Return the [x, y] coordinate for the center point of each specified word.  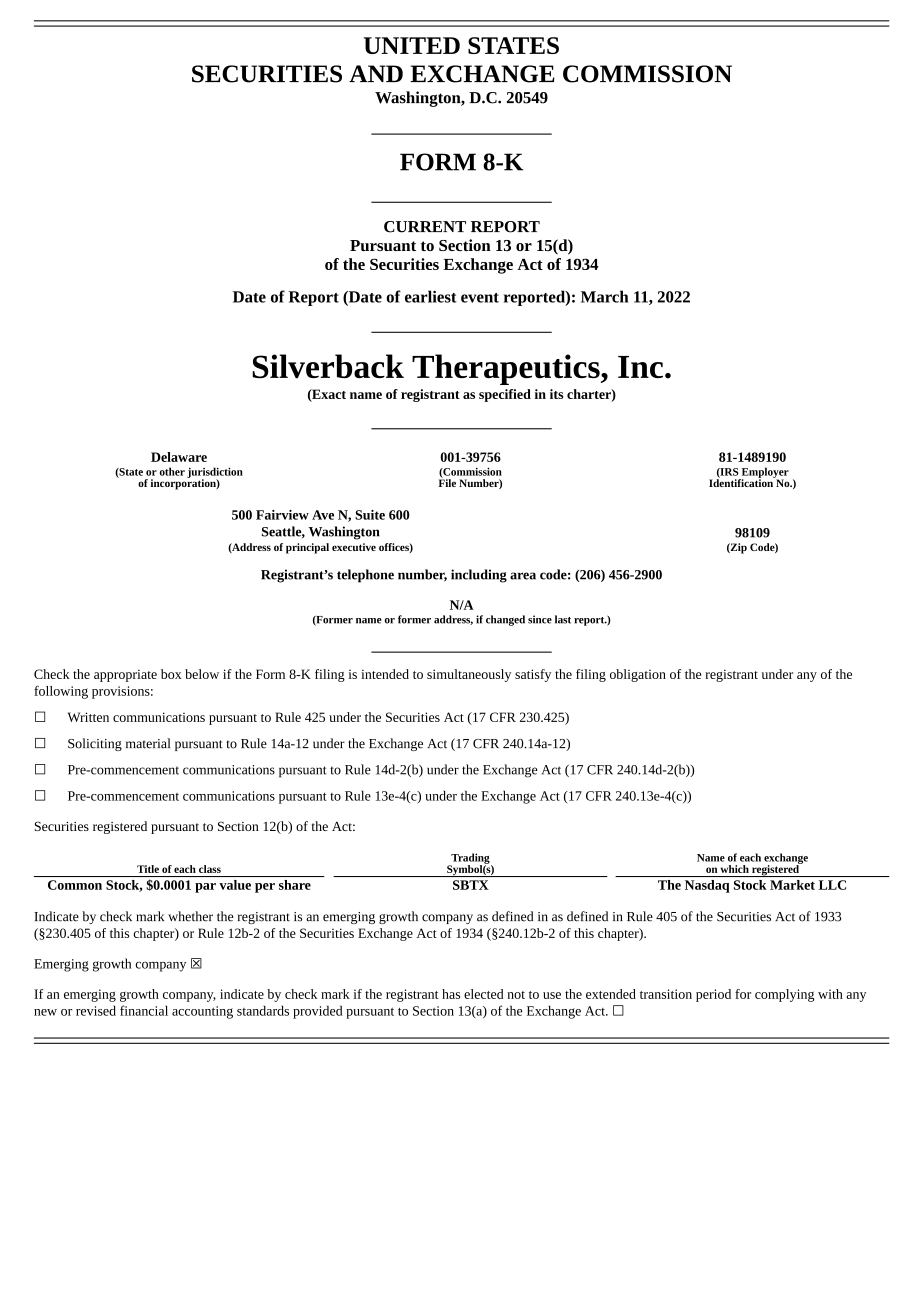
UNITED [412, 45]
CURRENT [425, 227]
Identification [742, 482]
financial [144, 1010]
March [604, 296]
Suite [370, 515]
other [172, 471]
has [451, 994]
